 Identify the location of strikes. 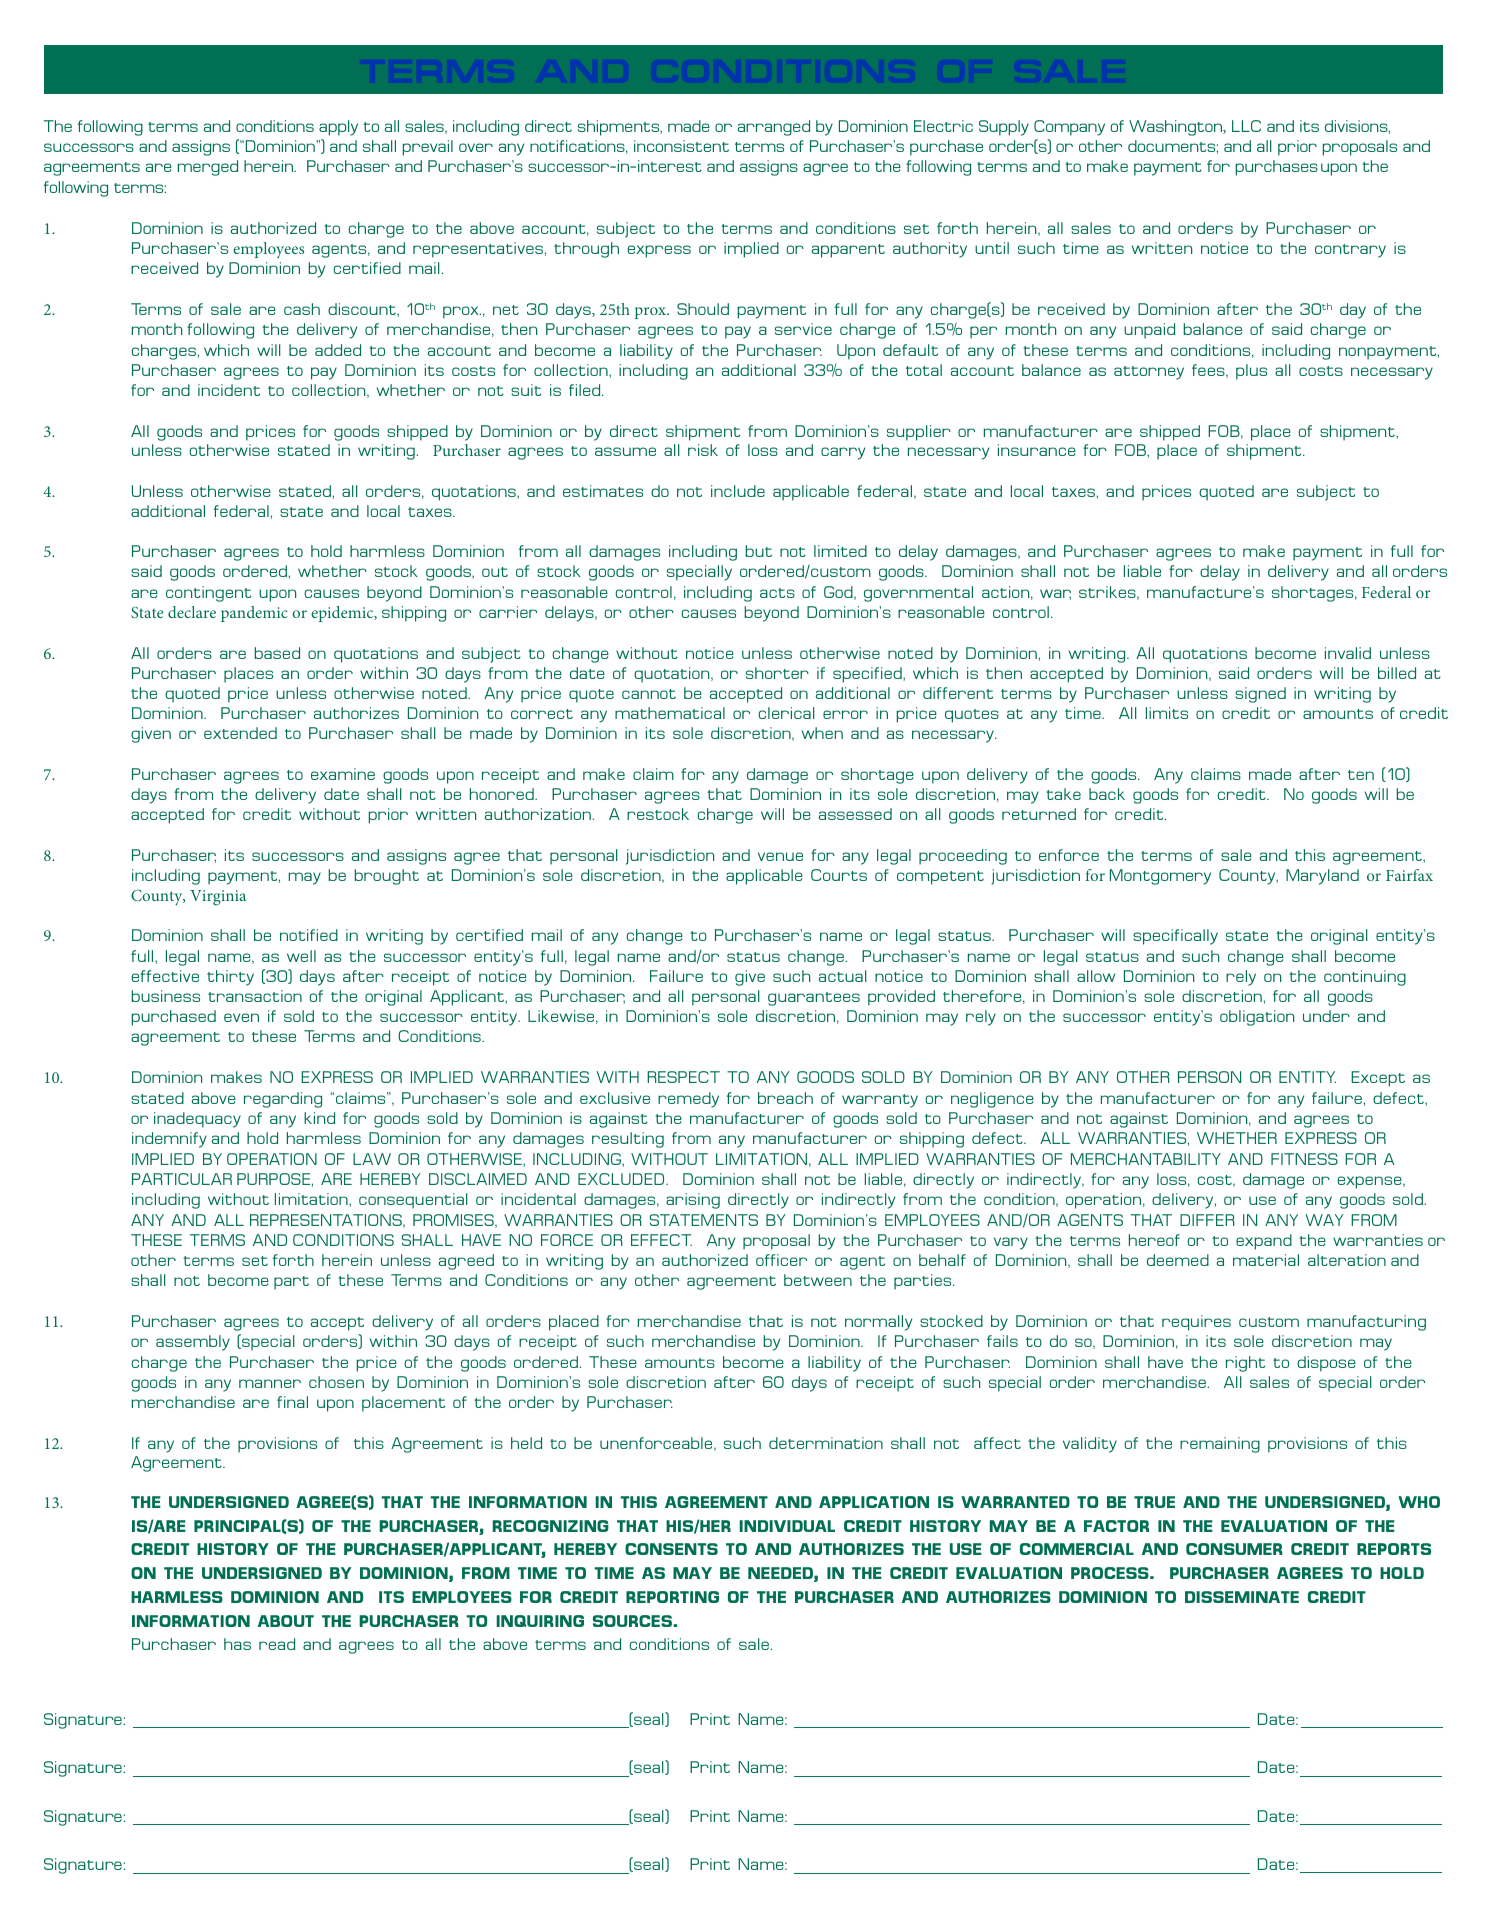
(1108, 593).
